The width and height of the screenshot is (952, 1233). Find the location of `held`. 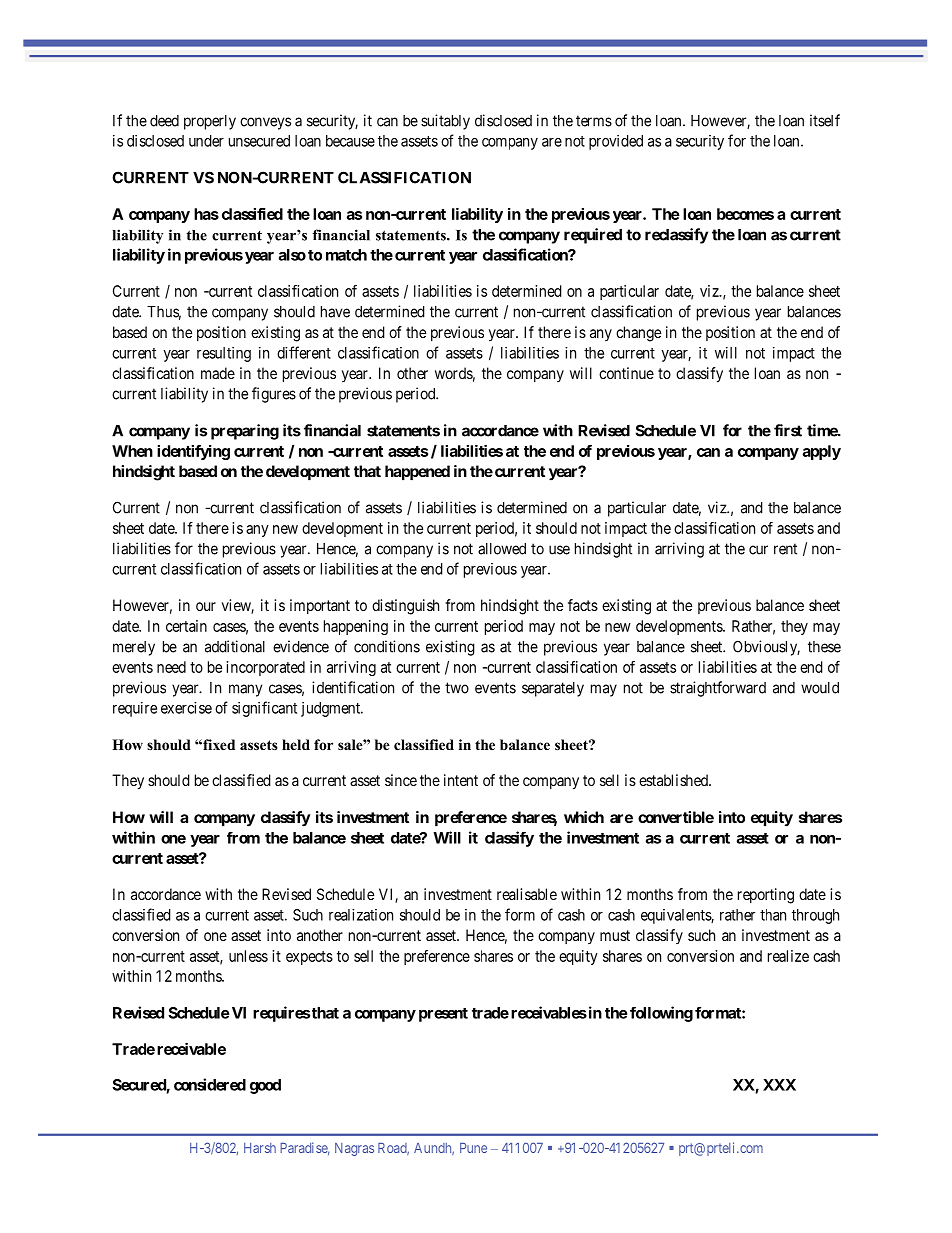

held is located at coordinates (296, 744).
